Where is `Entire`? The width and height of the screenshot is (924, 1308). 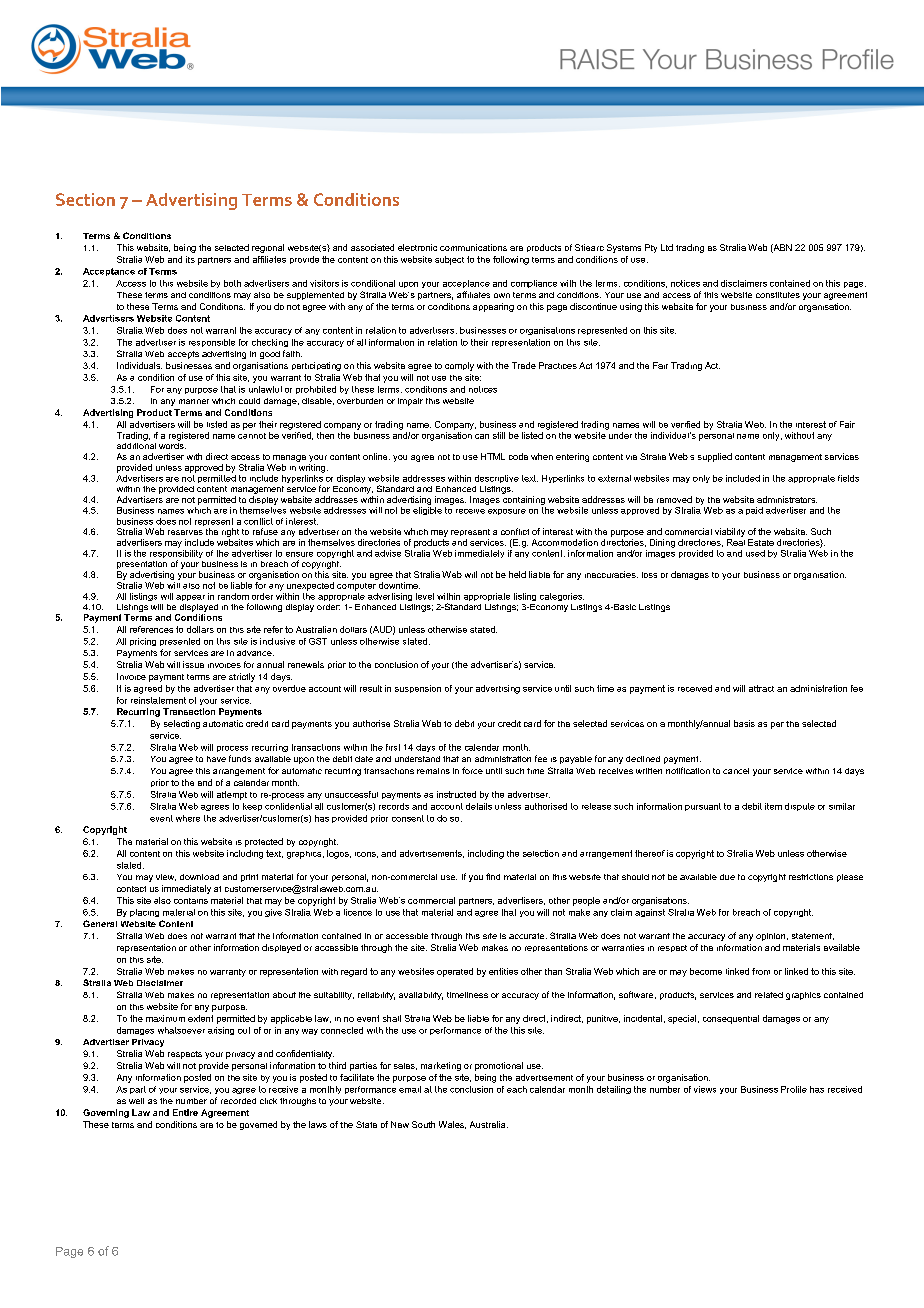
Entire is located at coordinates (185, 1112).
